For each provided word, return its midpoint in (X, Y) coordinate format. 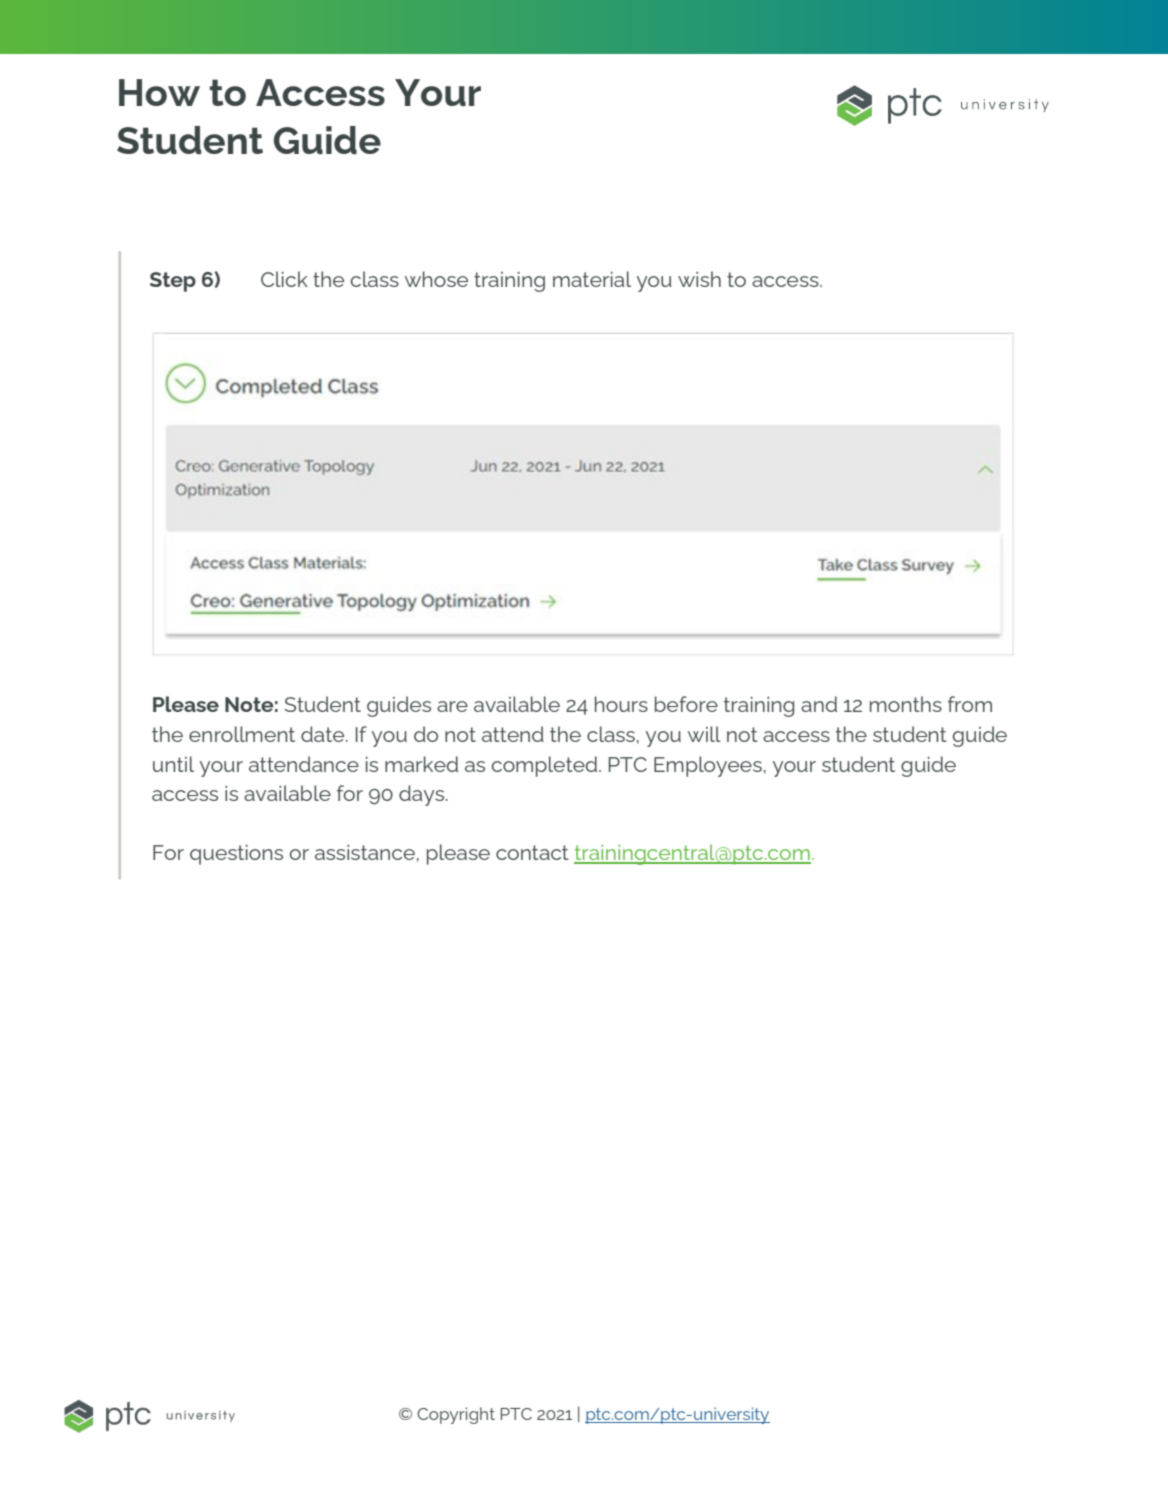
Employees (708, 766)
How (159, 92)
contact (532, 852)
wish (699, 279)
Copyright (456, 1415)
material (592, 279)
